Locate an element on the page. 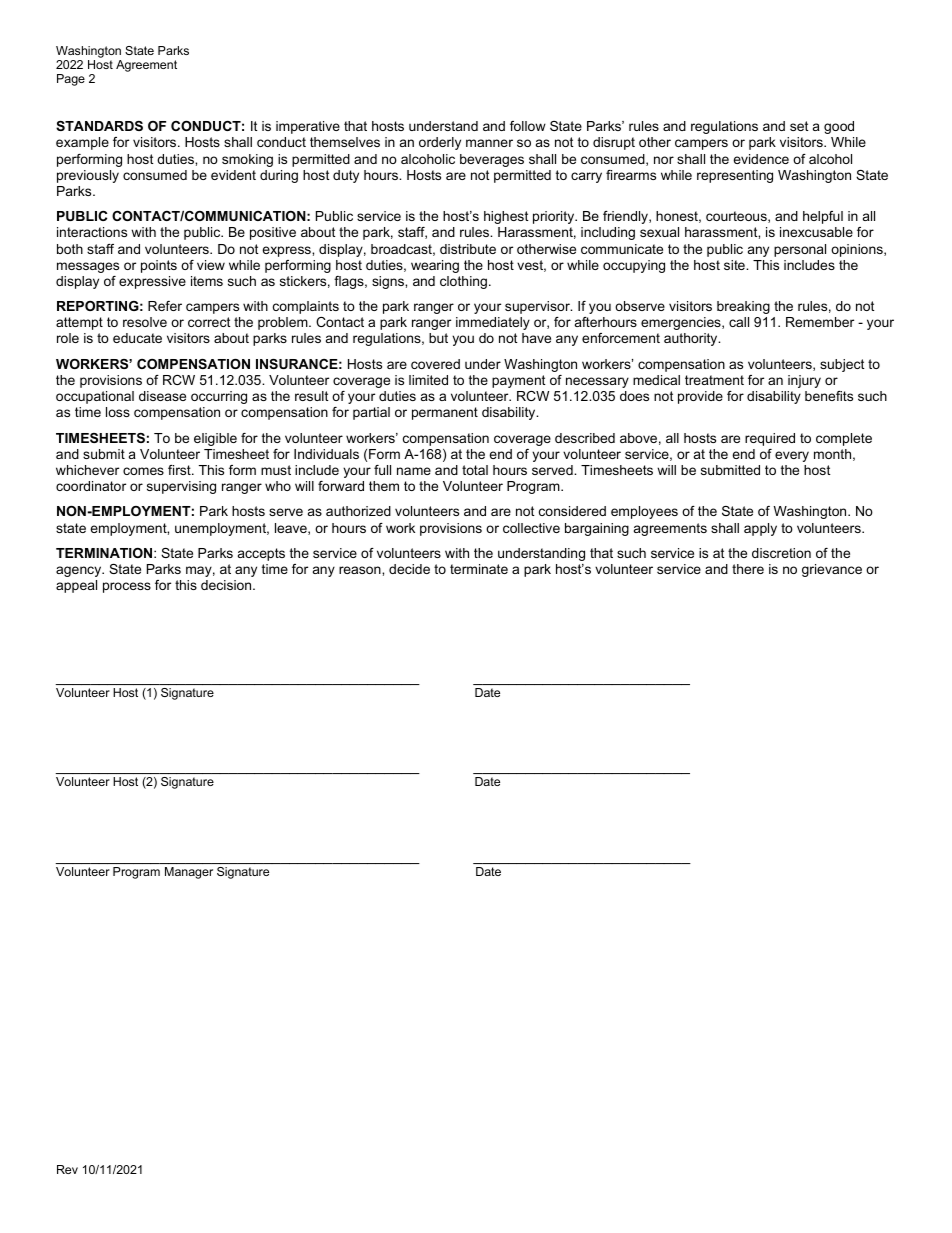 The height and width of the document is (1233, 952). terminate is located at coordinates (479, 569).
